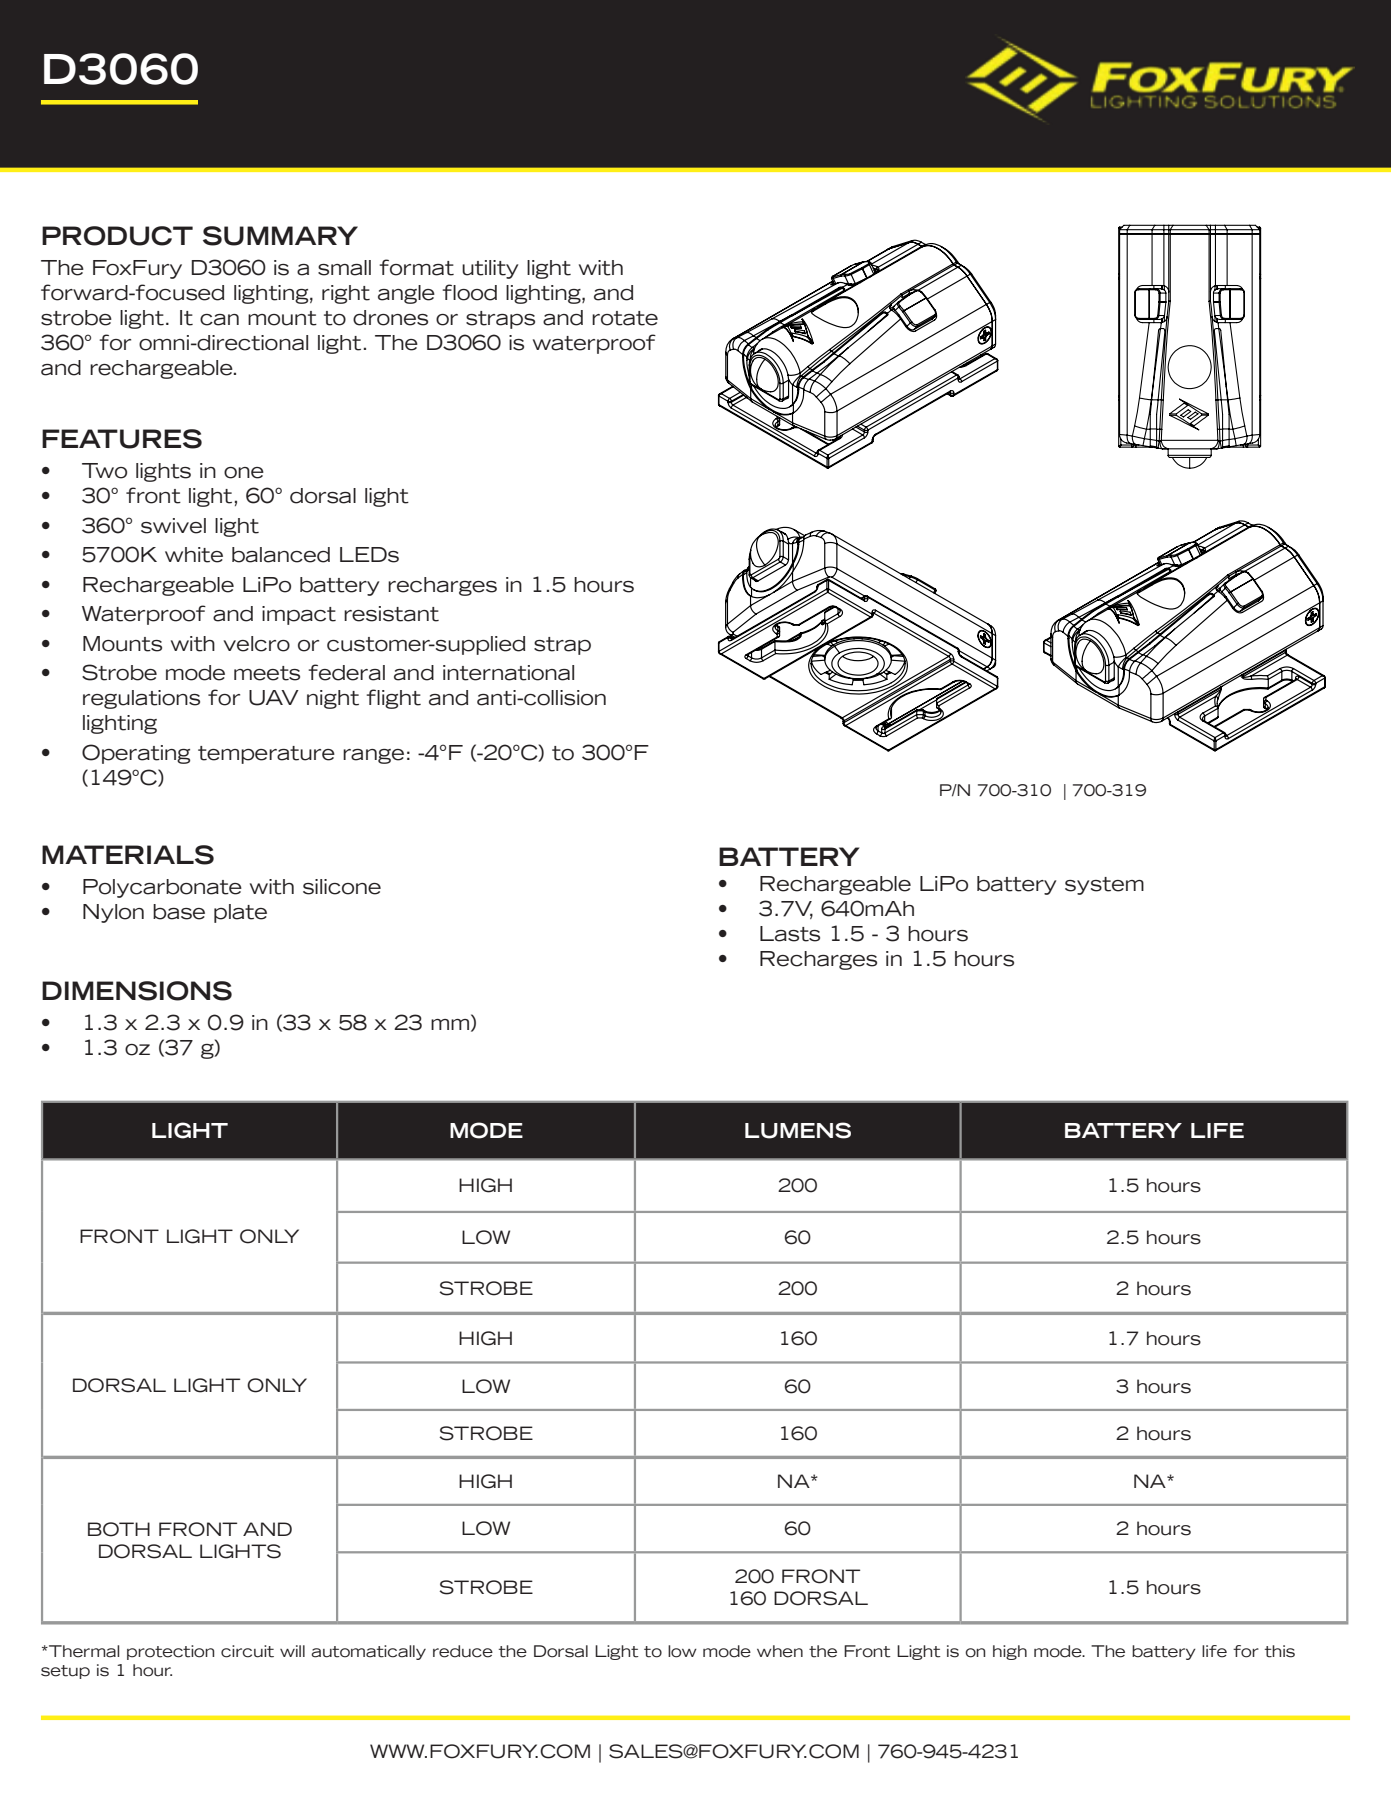 The image size is (1391, 1800). I want to click on LUMENS, so click(798, 1130).
